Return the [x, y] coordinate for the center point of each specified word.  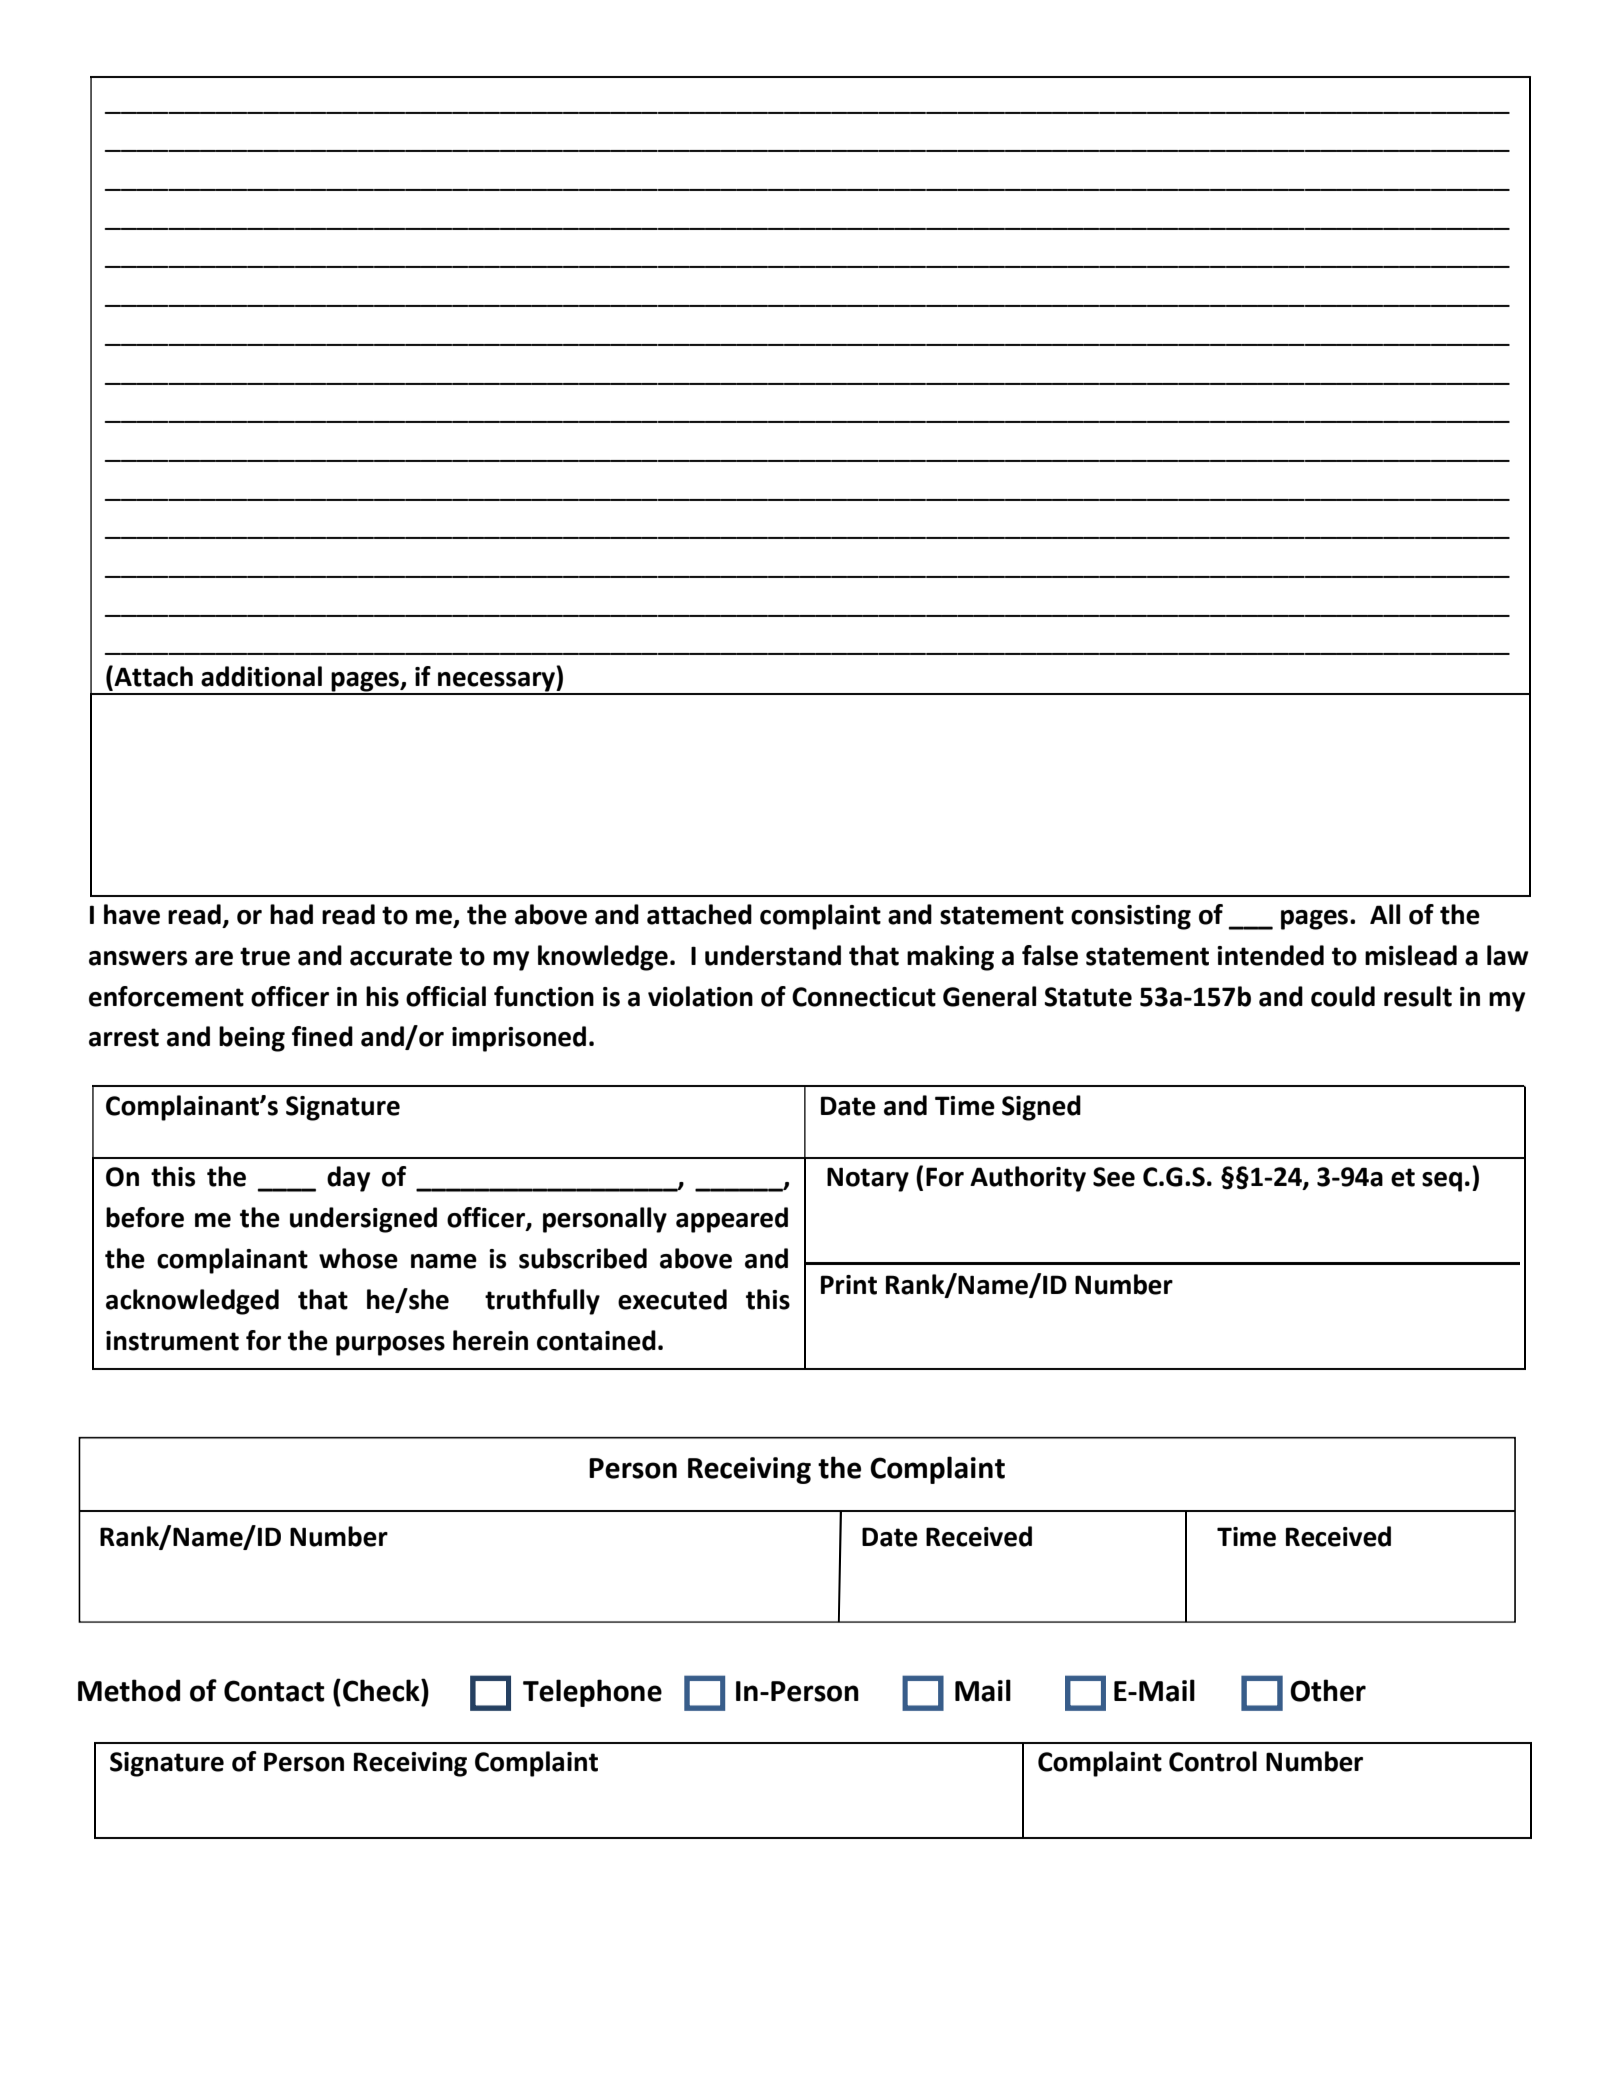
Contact [274, 1691]
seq [1442, 1182]
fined [322, 1036]
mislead [1411, 955]
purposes [390, 1346]
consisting [1131, 917]
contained [596, 1340]
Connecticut [864, 997]
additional [261, 676]
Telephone [592, 1693]
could [1343, 996]
